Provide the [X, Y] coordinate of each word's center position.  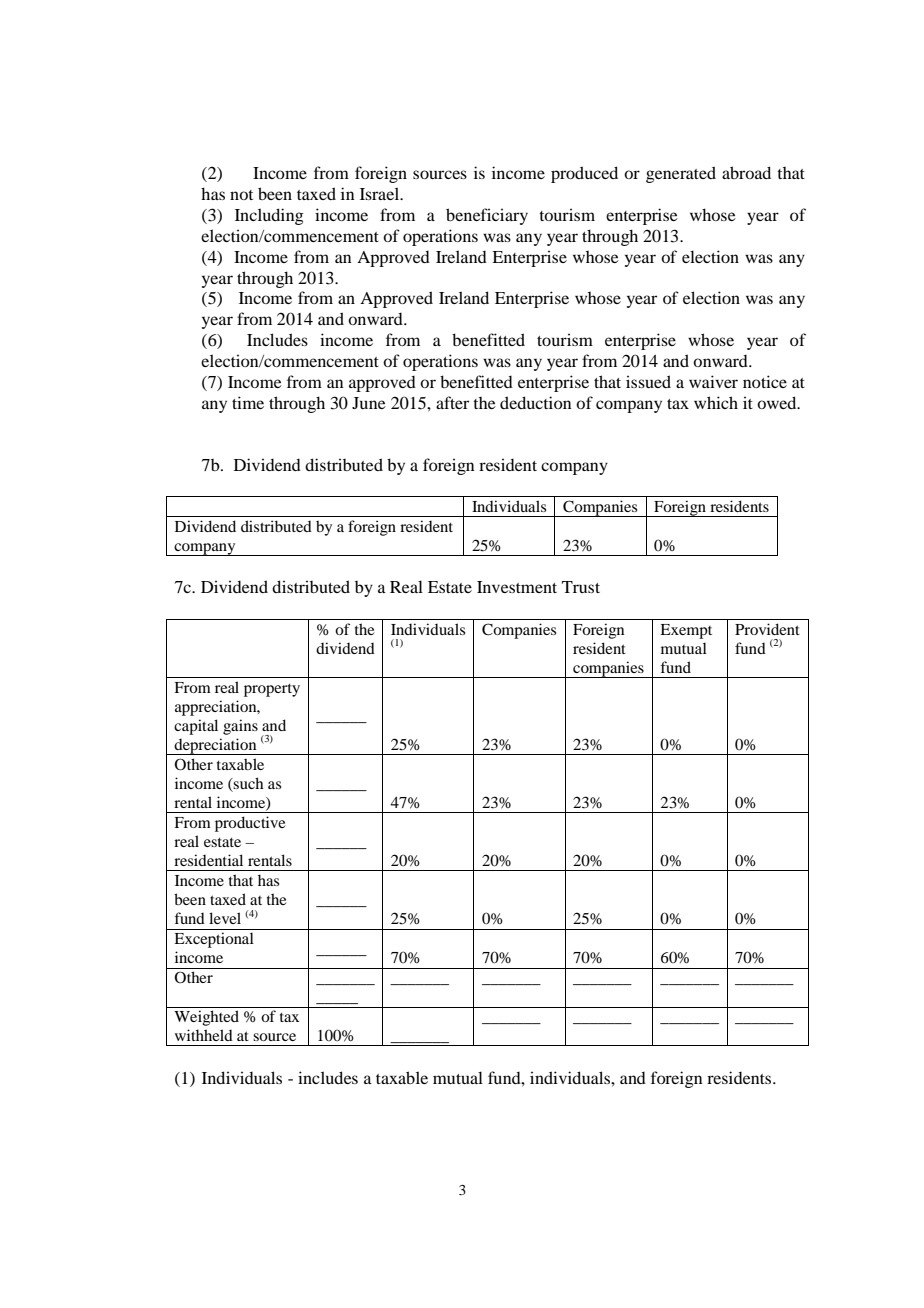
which [716, 402]
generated [681, 174]
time [248, 402]
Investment [517, 587]
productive [250, 824]
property [272, 690]
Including [269, 216]
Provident [767, 629]
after [452, 402]
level [225, 918]
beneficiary [487, 216]
